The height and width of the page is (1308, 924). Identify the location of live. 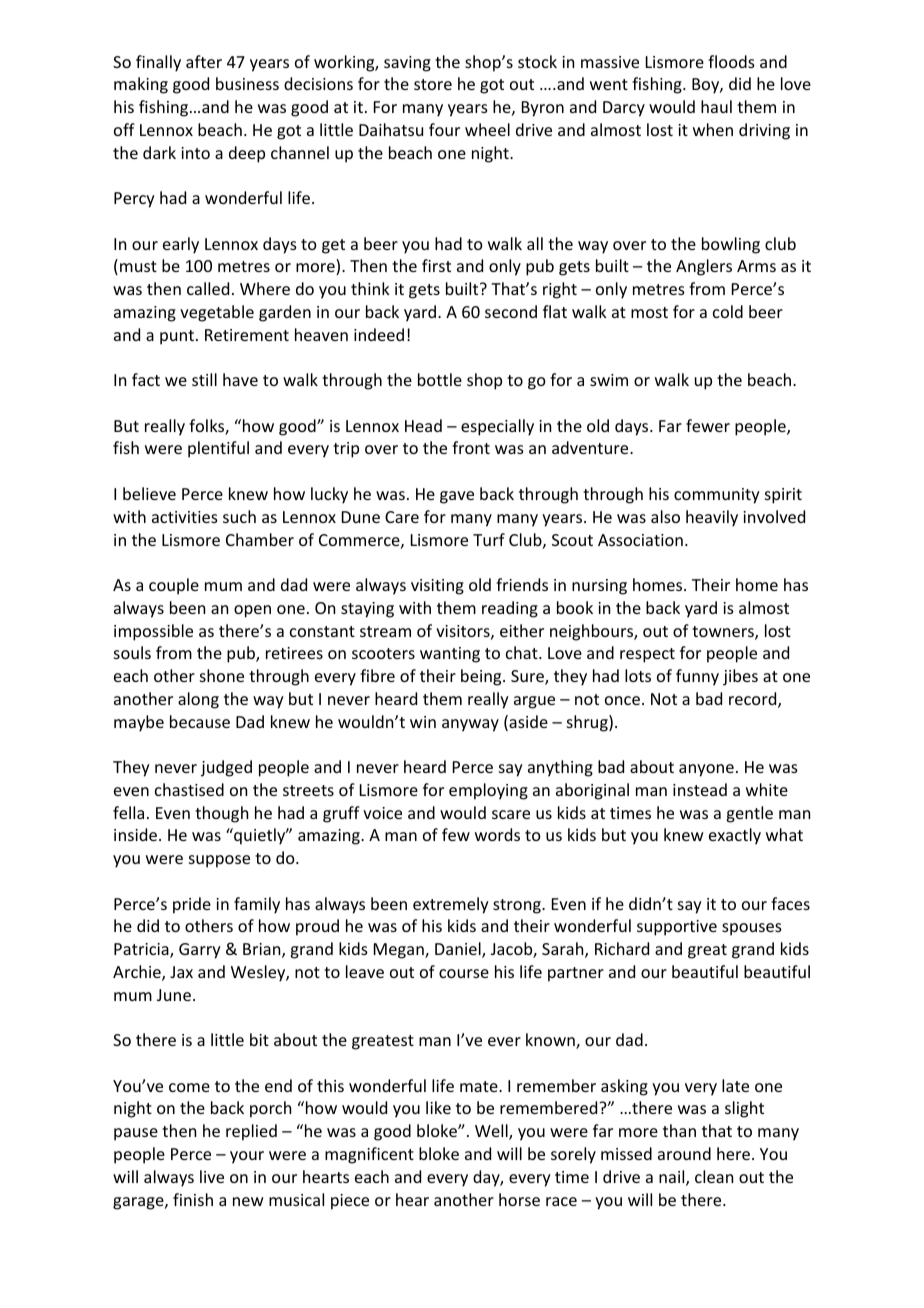
(212, 1176).
